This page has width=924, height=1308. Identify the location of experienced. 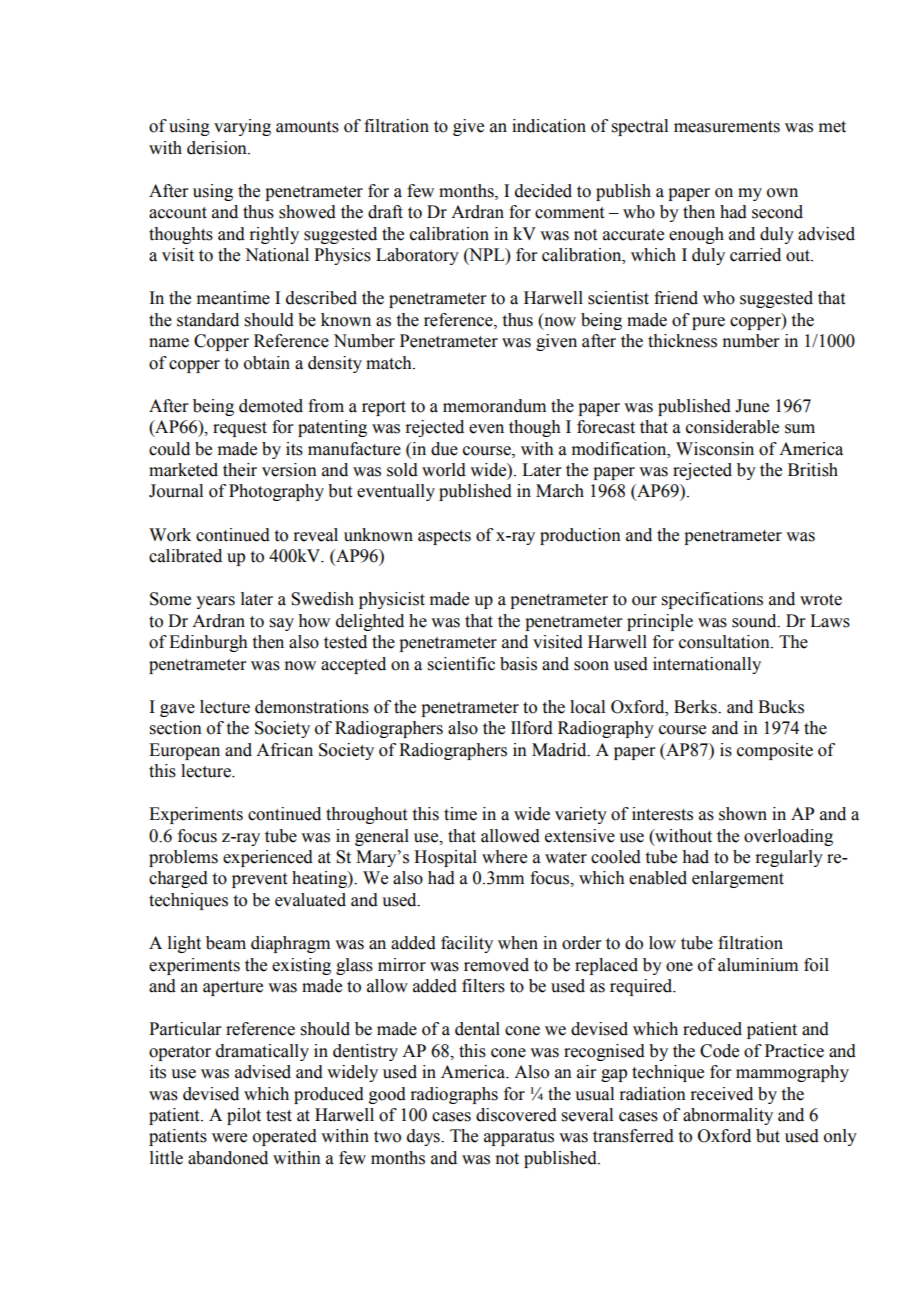
(268, 858).
